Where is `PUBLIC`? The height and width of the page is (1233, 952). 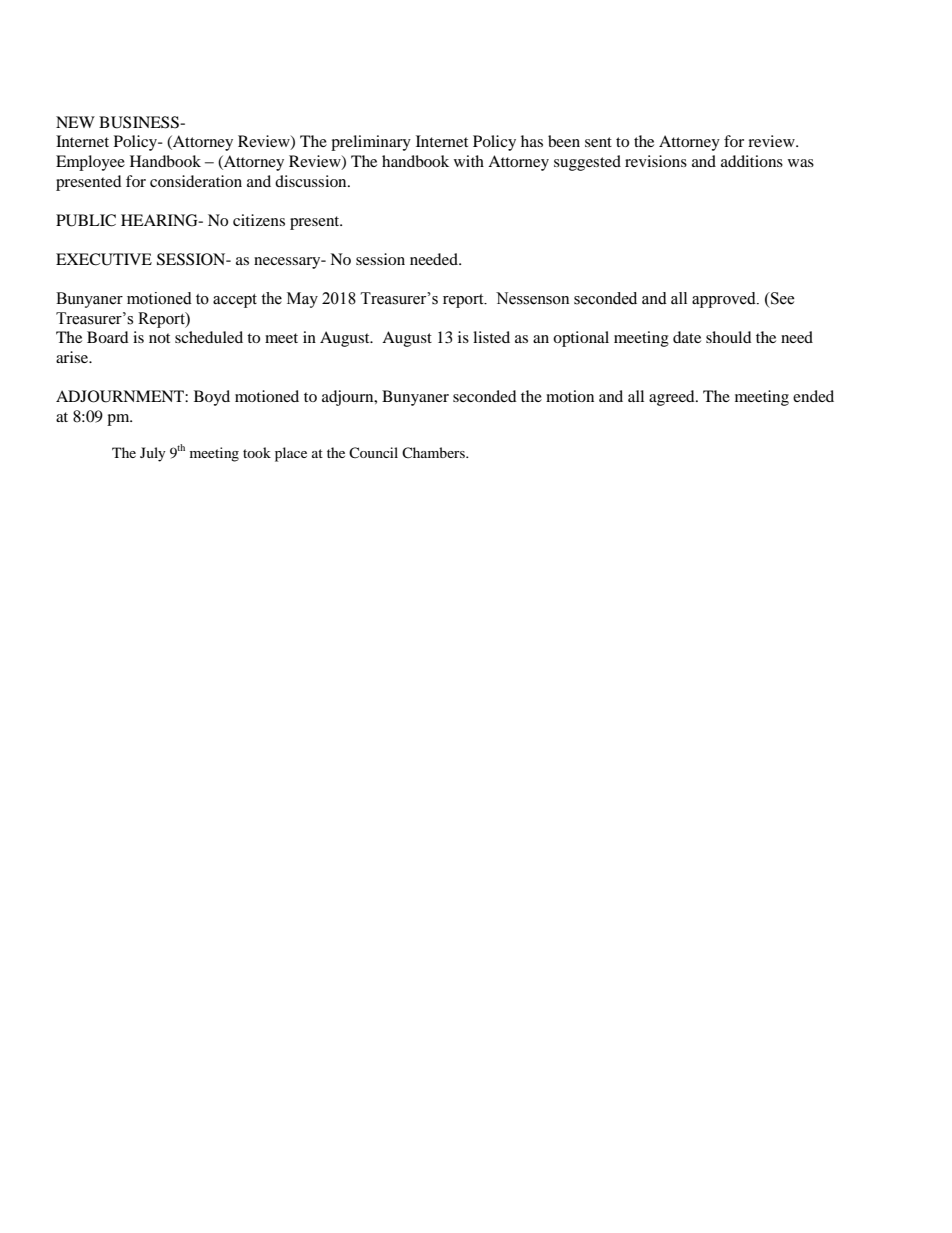 PUBLIC is located at coordinates (86, 220).
